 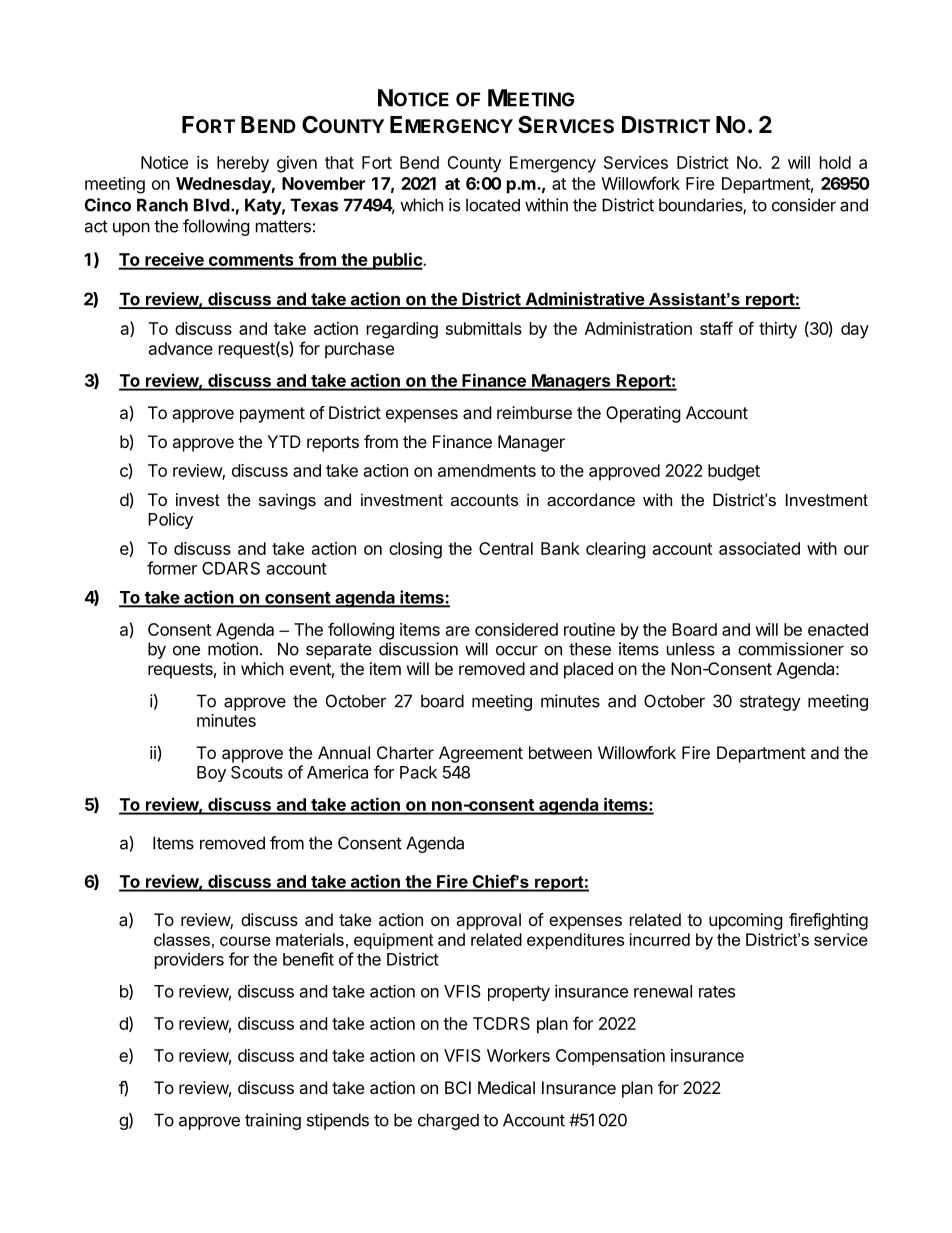 What do you see at coordinates (458, 631) in the page?
I see `are` at bounding box center [458, 631].
